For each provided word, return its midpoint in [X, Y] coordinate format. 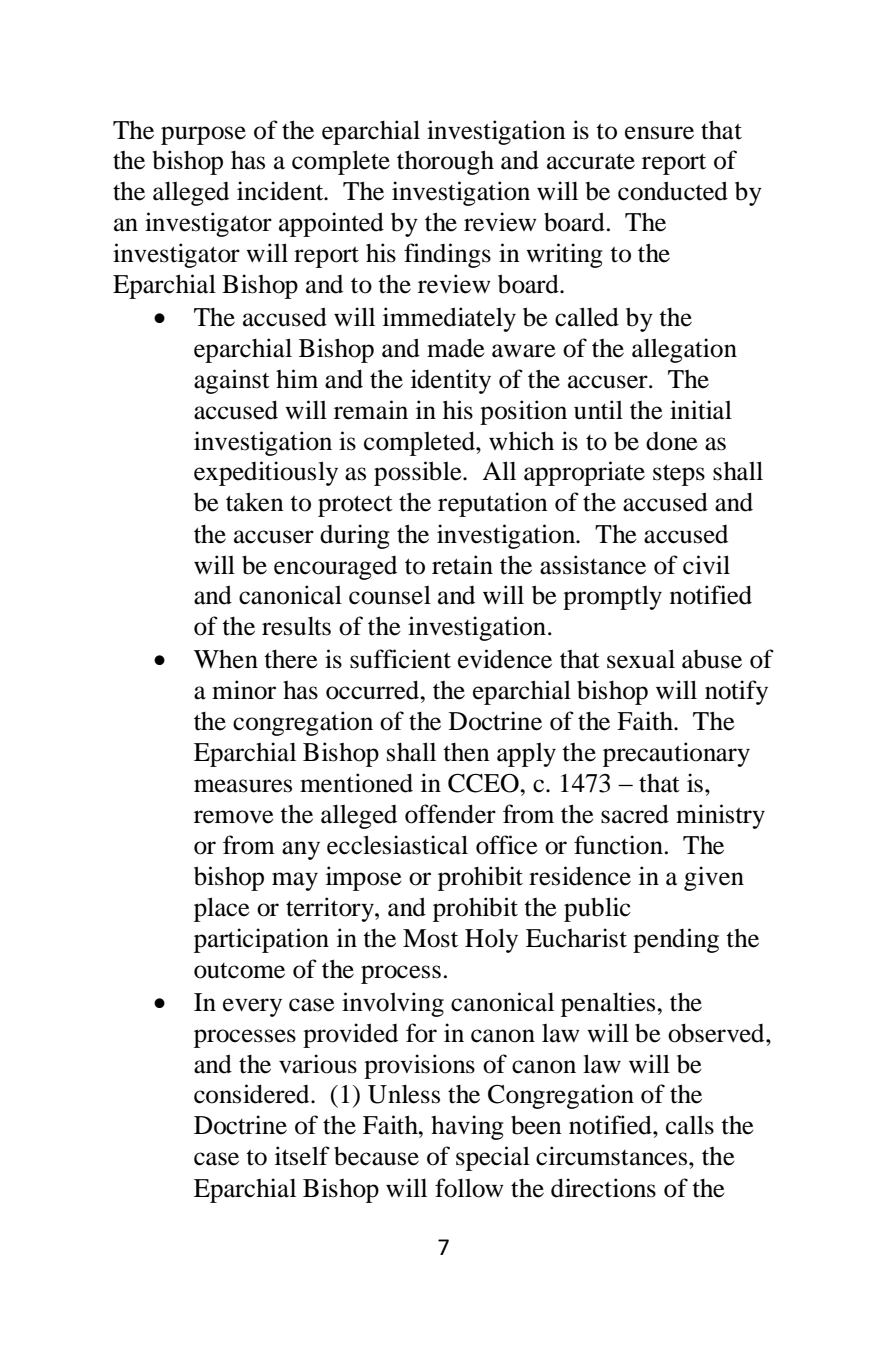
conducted [673, 191]
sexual [641, 659]
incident [281, 191]
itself [302, 1156]
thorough [445, 162]
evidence [505, 659]
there [291, 659]
